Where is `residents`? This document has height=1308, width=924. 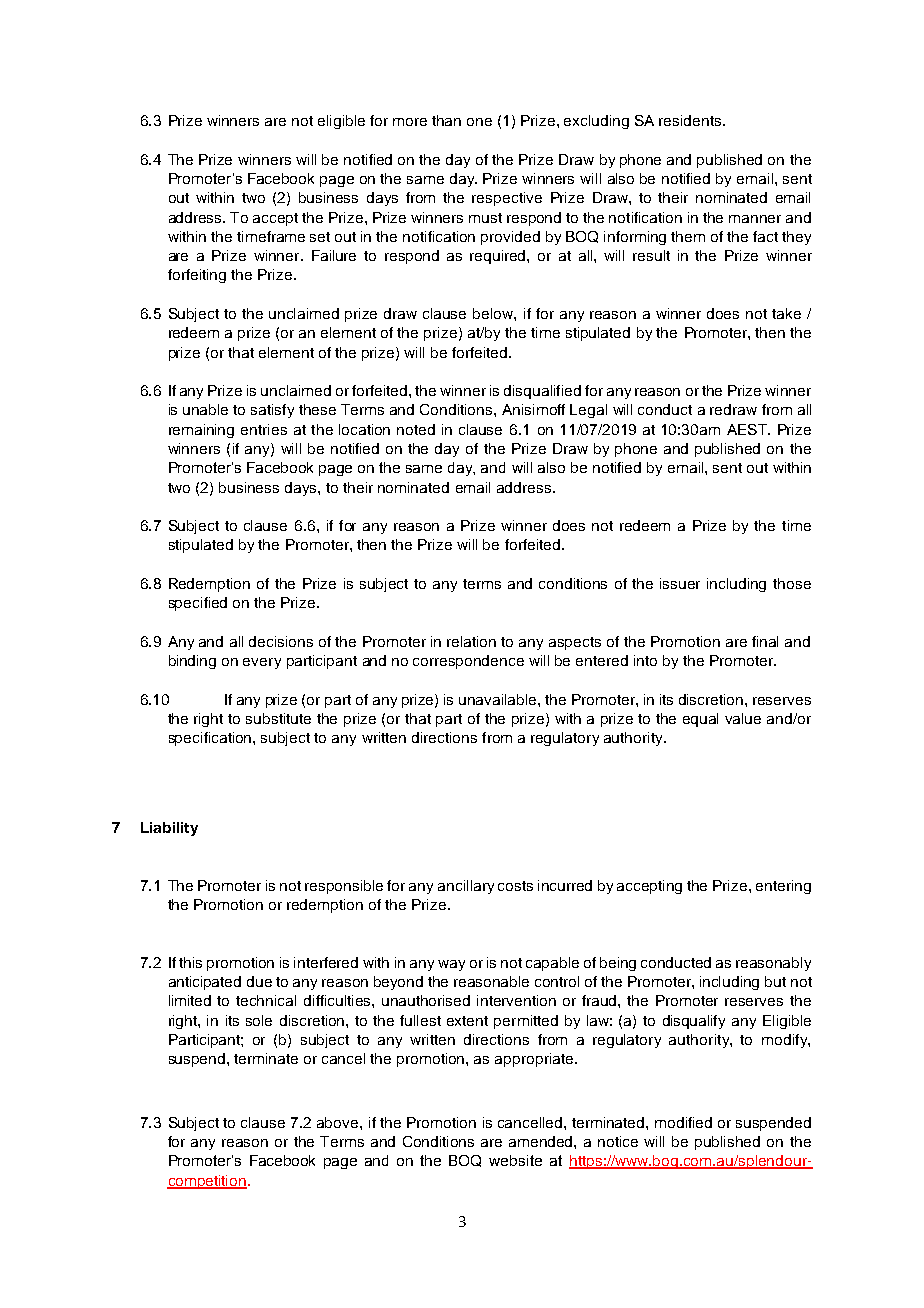
residents is located at coordinates (691, 120).
